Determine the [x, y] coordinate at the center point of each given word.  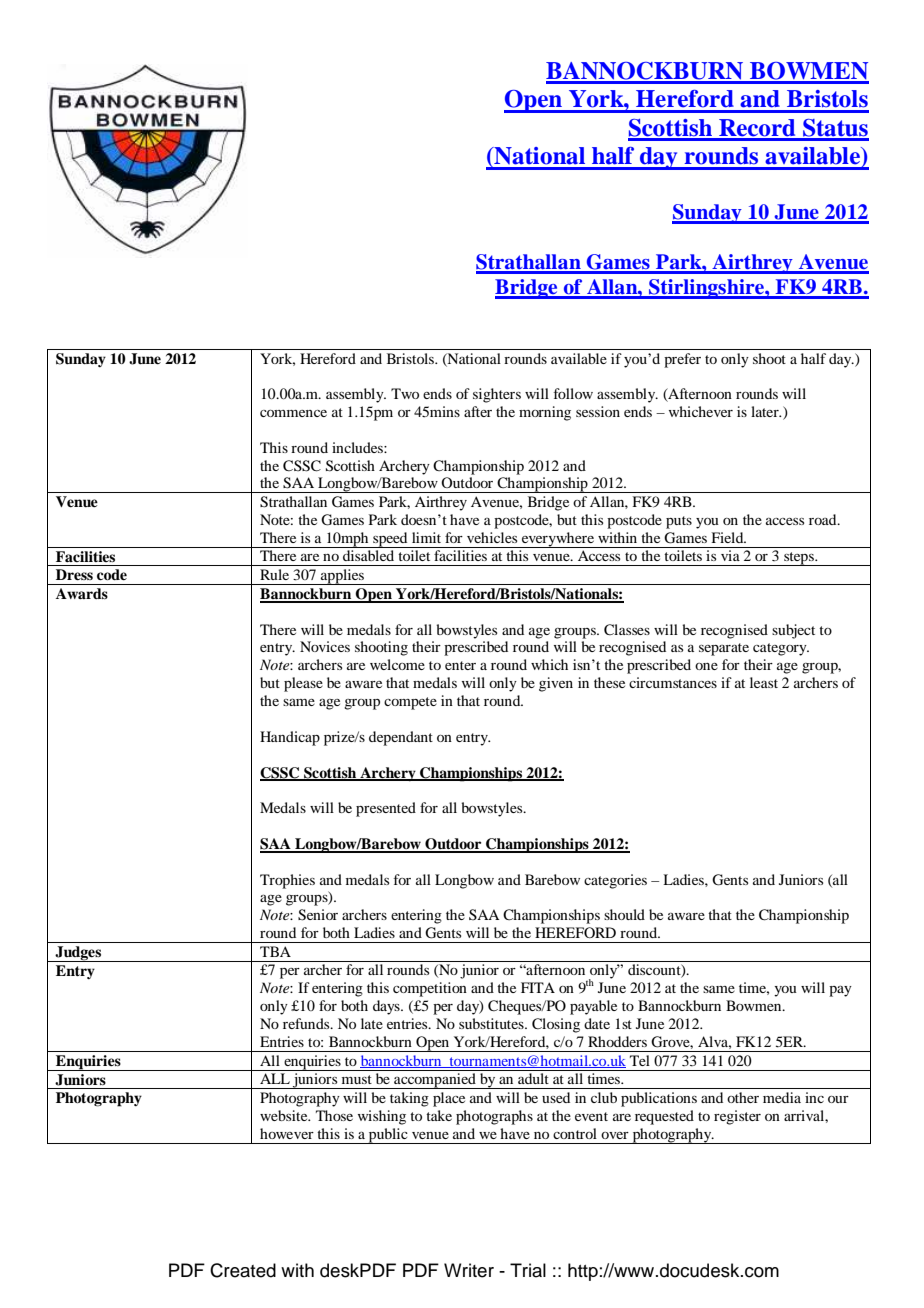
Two [405, 393]
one [706, 666]
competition [430, 989]
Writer [469, 1270]
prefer [682, 360]
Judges [78, 954]
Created [243, 1270]
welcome [397, 664]
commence [293, 413]
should [624, 914]
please [303, 684]
